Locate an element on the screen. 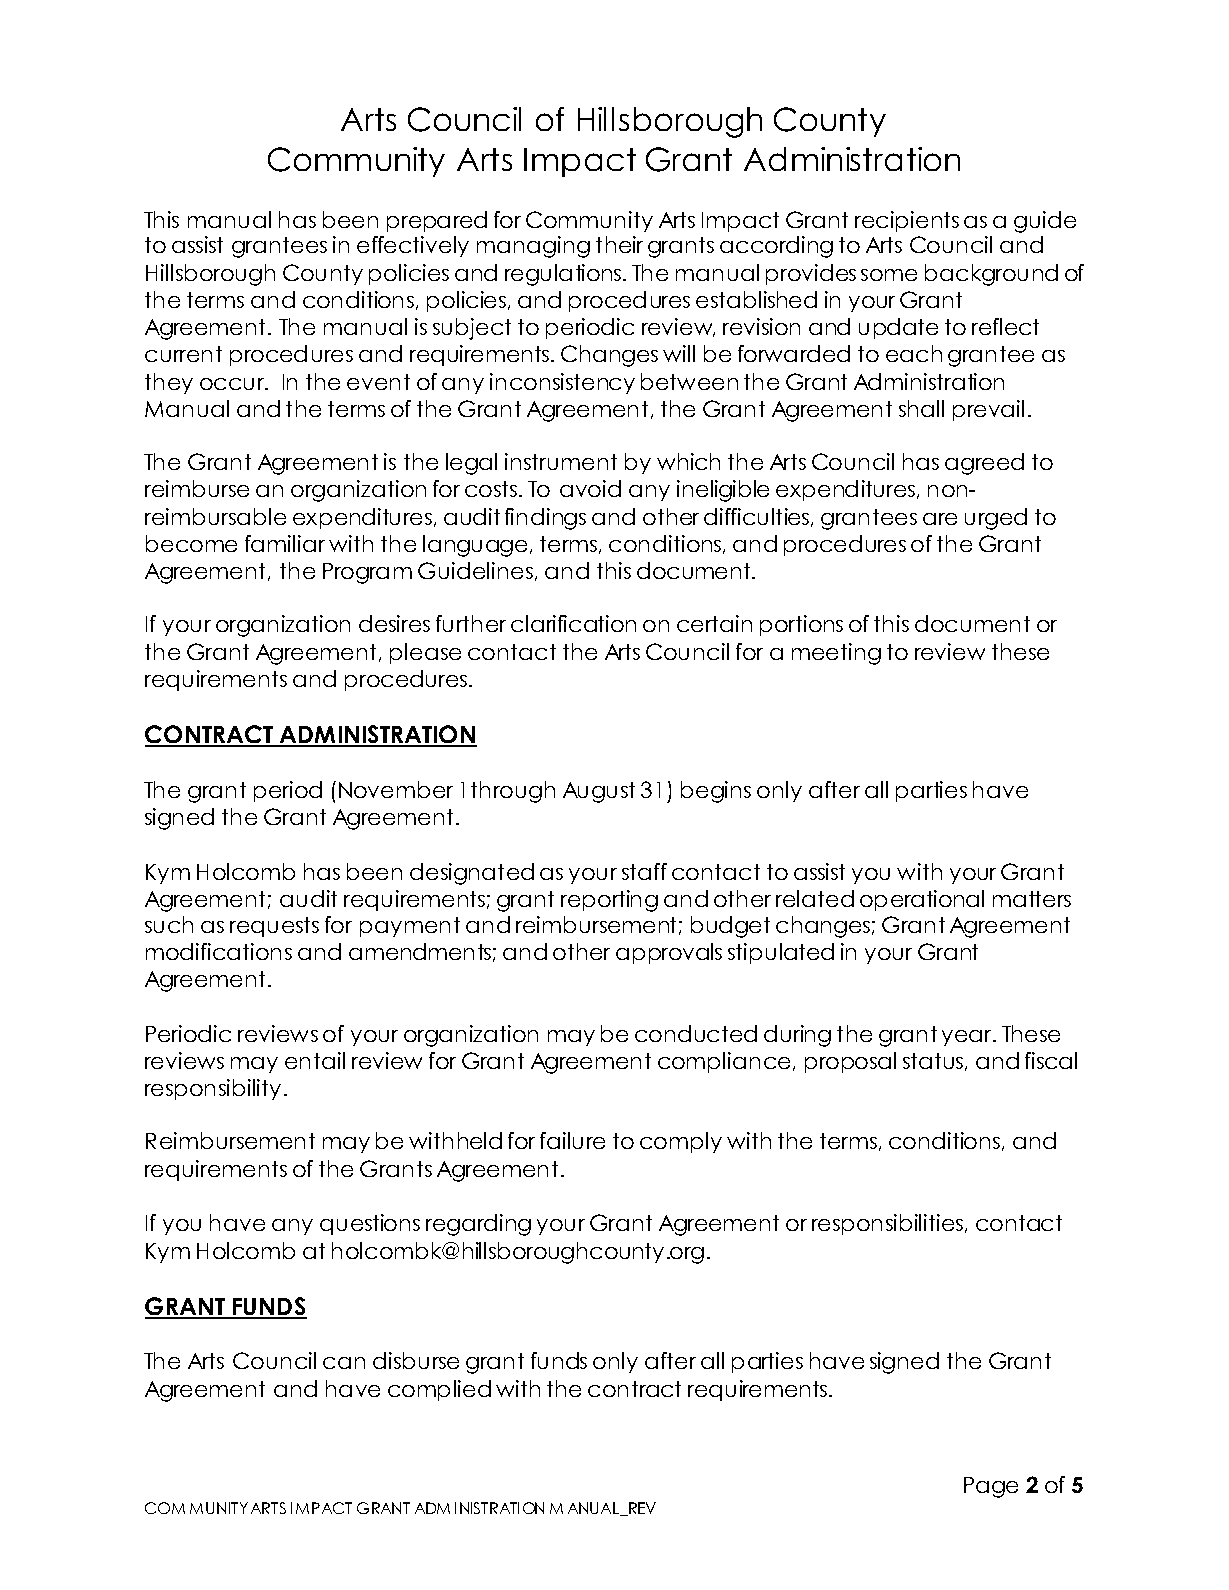  their is located at coordinates (619, 244).
